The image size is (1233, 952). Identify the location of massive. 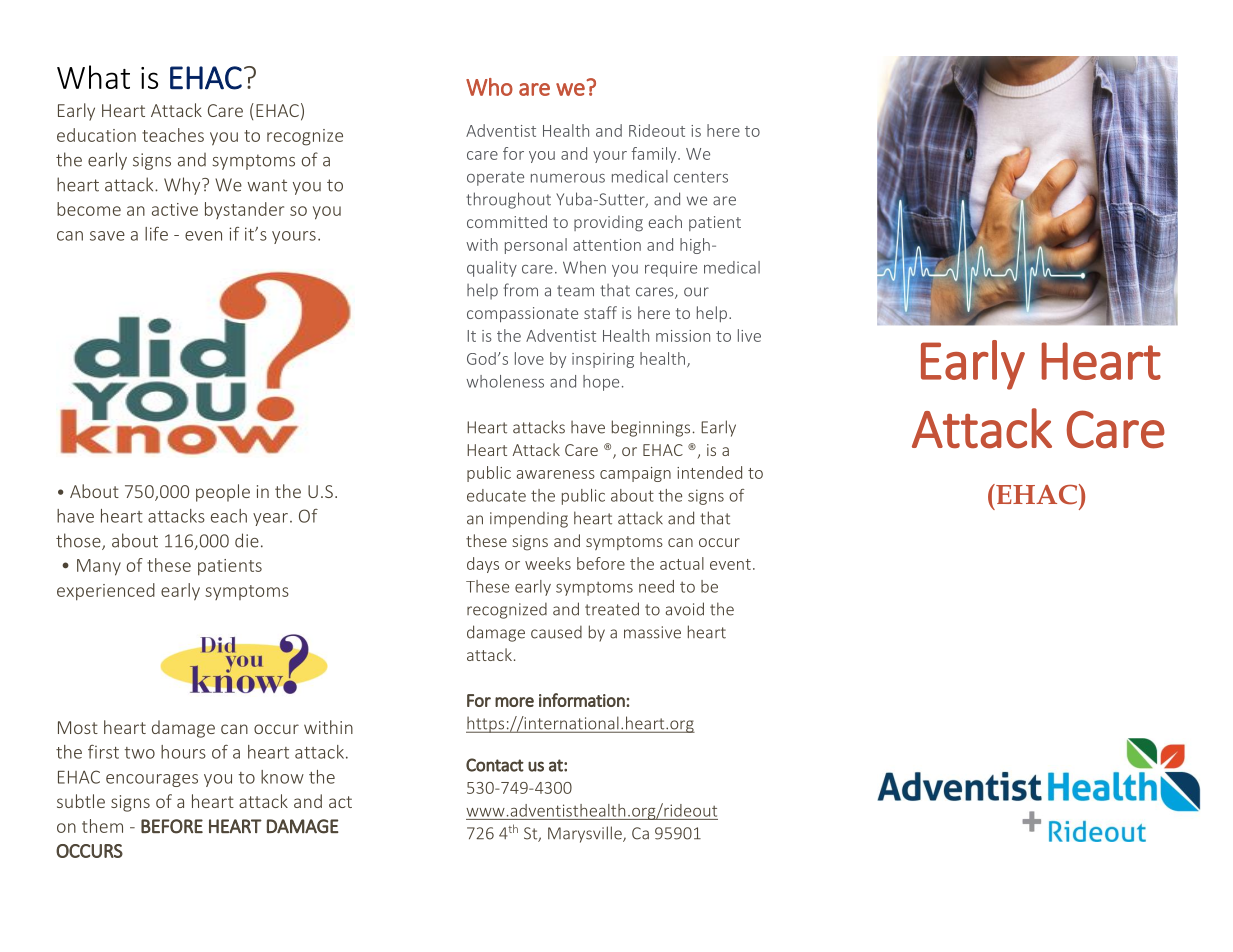
(652, 632).
